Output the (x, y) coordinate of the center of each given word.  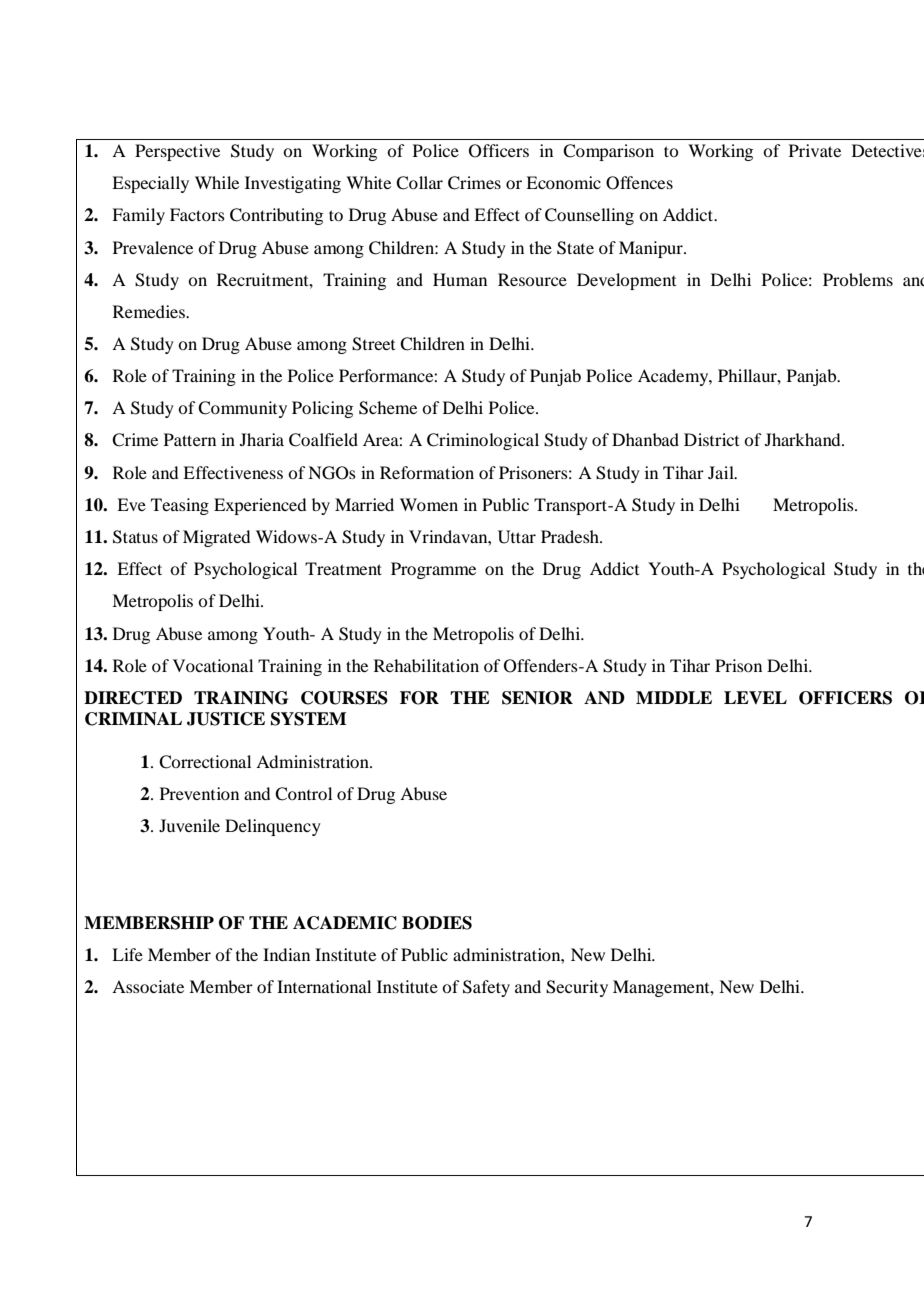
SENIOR (537, 698)
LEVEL (755, 697)
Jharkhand (804, 439)
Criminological (483, 441)
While (217, 182)
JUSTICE (226, 719)
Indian (286, 954)
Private (815, 150)
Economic (563, 182)
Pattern (190, 439)
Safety (486, 988)
